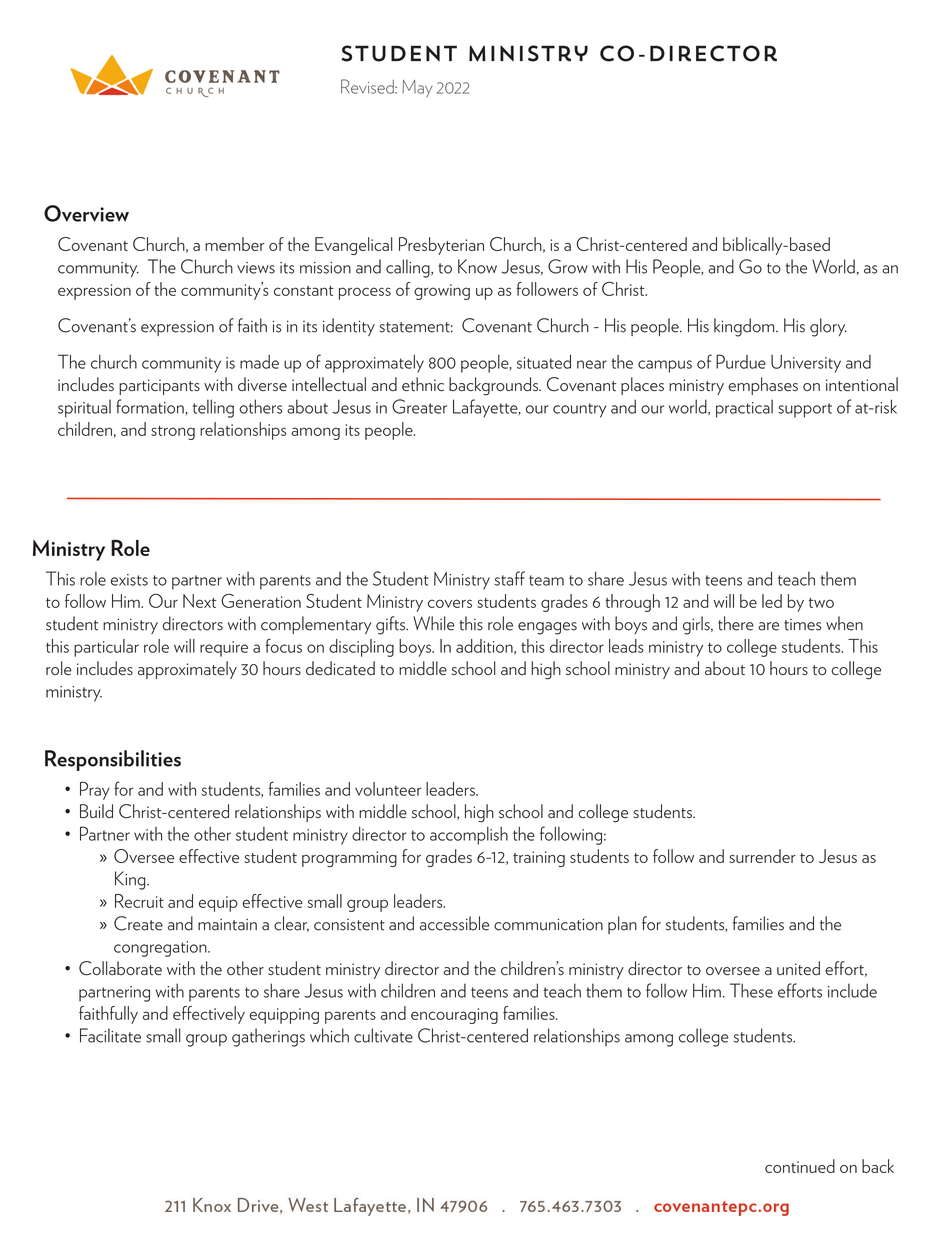 The width and height of the screenshot is (952, 1233). I want to click on accomplish, so click(469, 836).
